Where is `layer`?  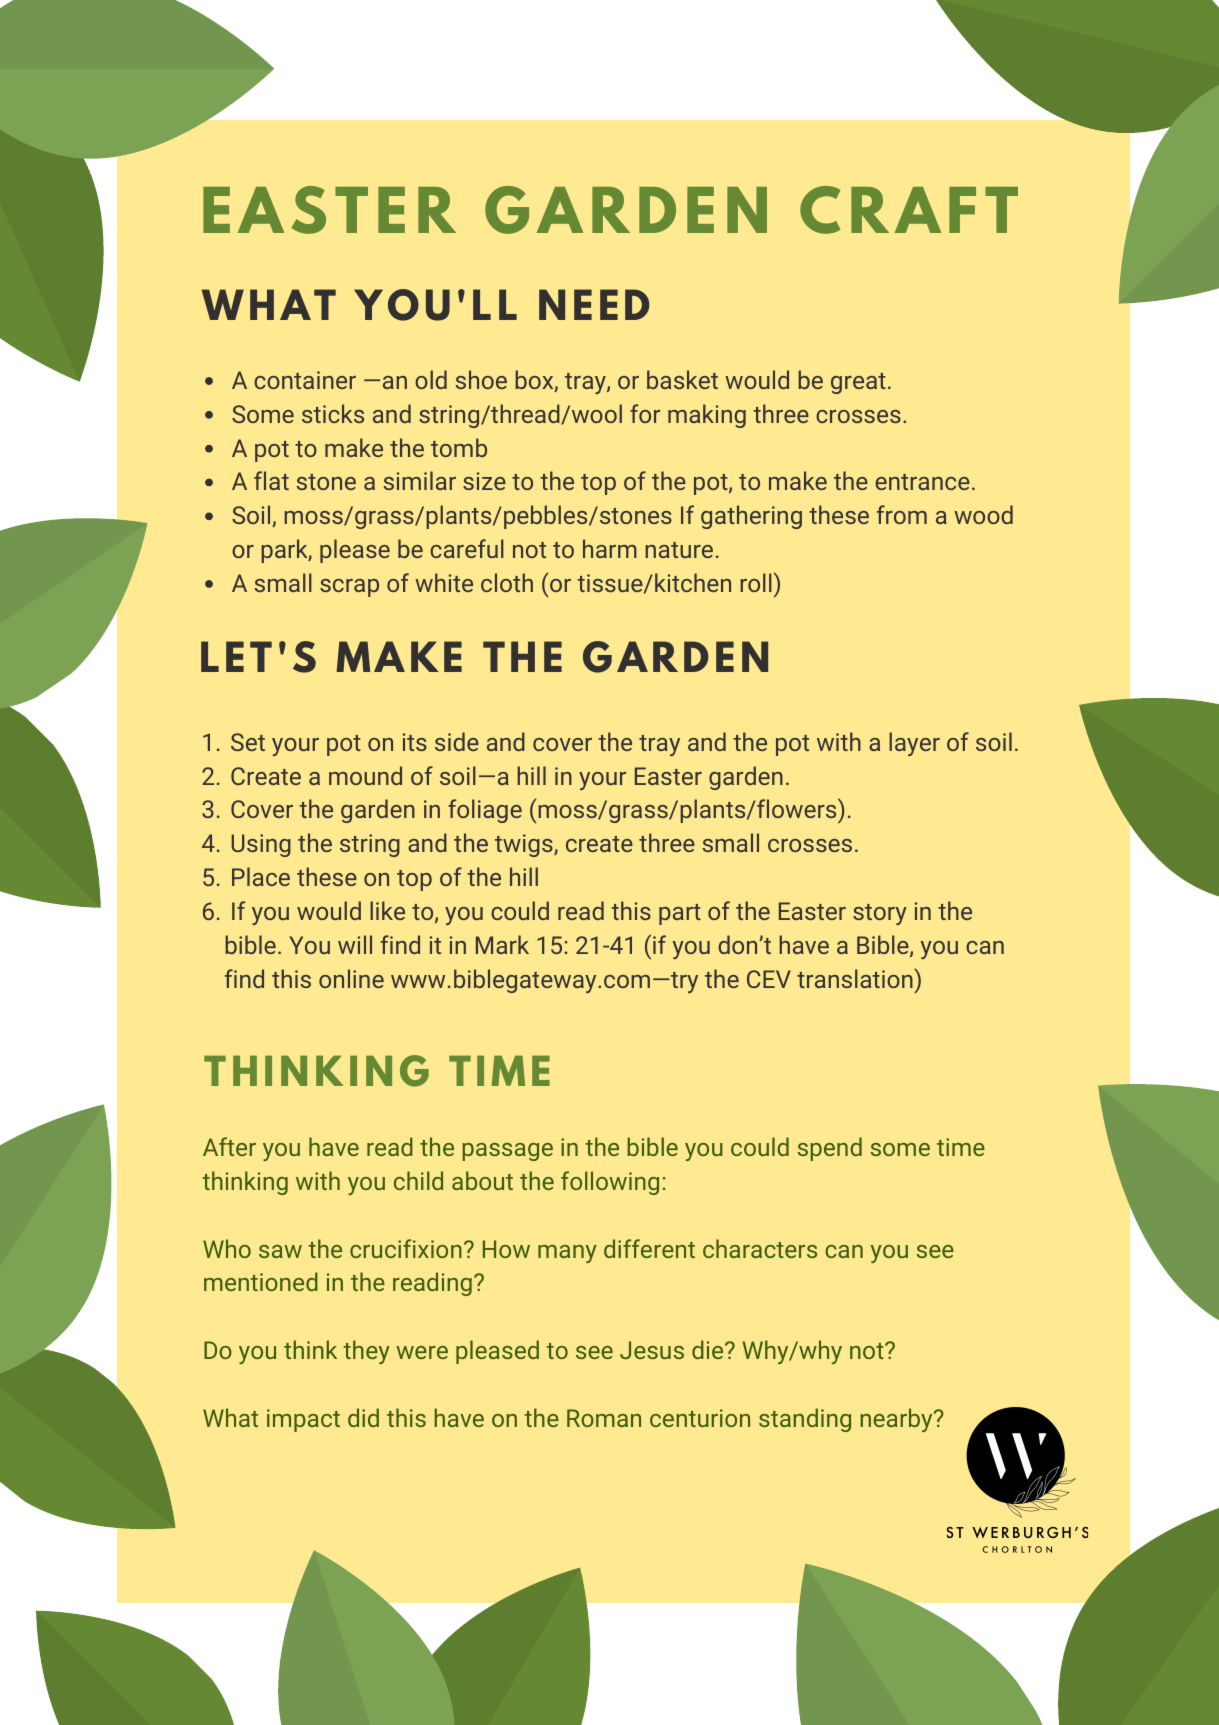
layer is located at coordinates (914, 744).
